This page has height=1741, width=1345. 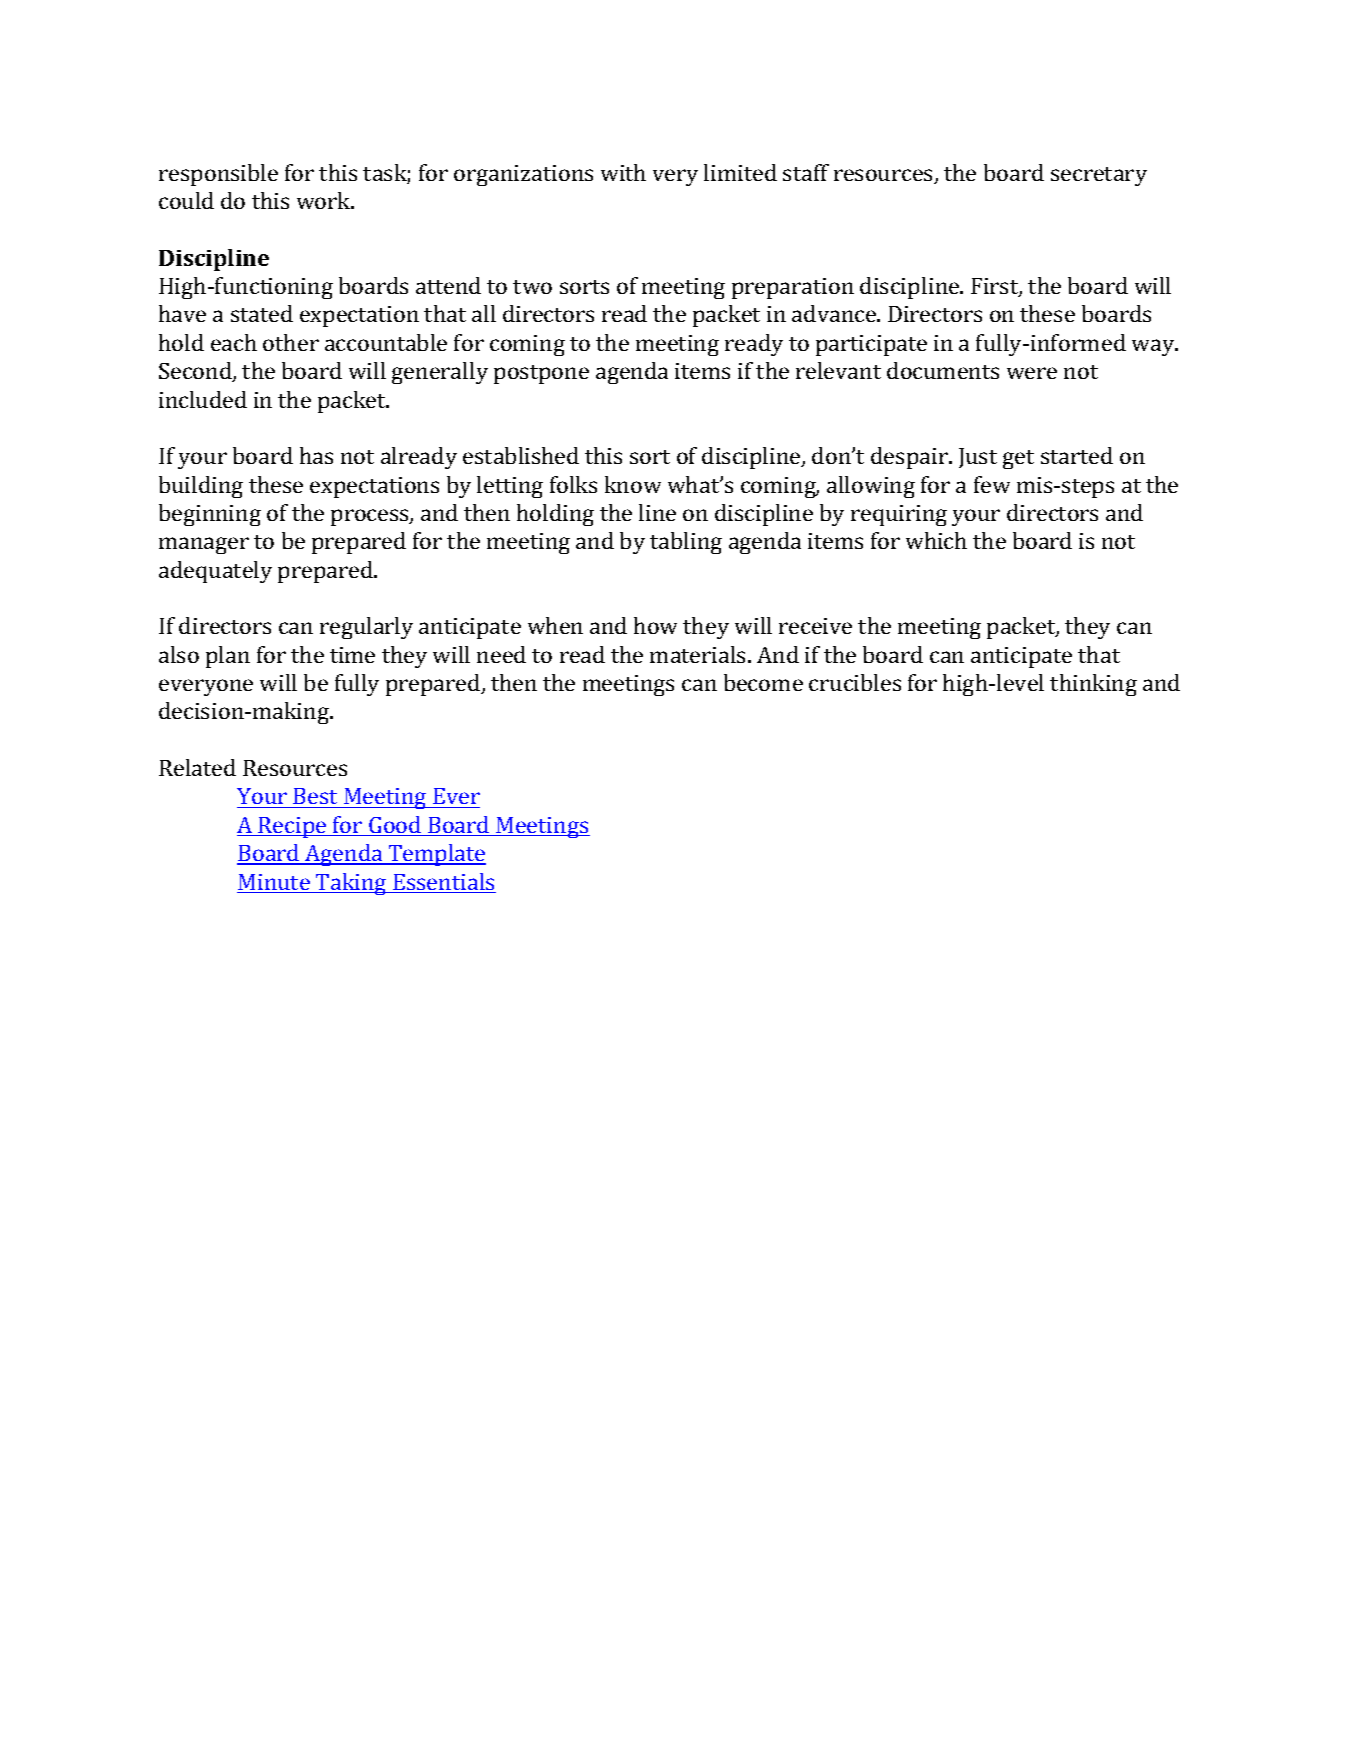 I want to click on postpone, so click(x=541, y=374).
